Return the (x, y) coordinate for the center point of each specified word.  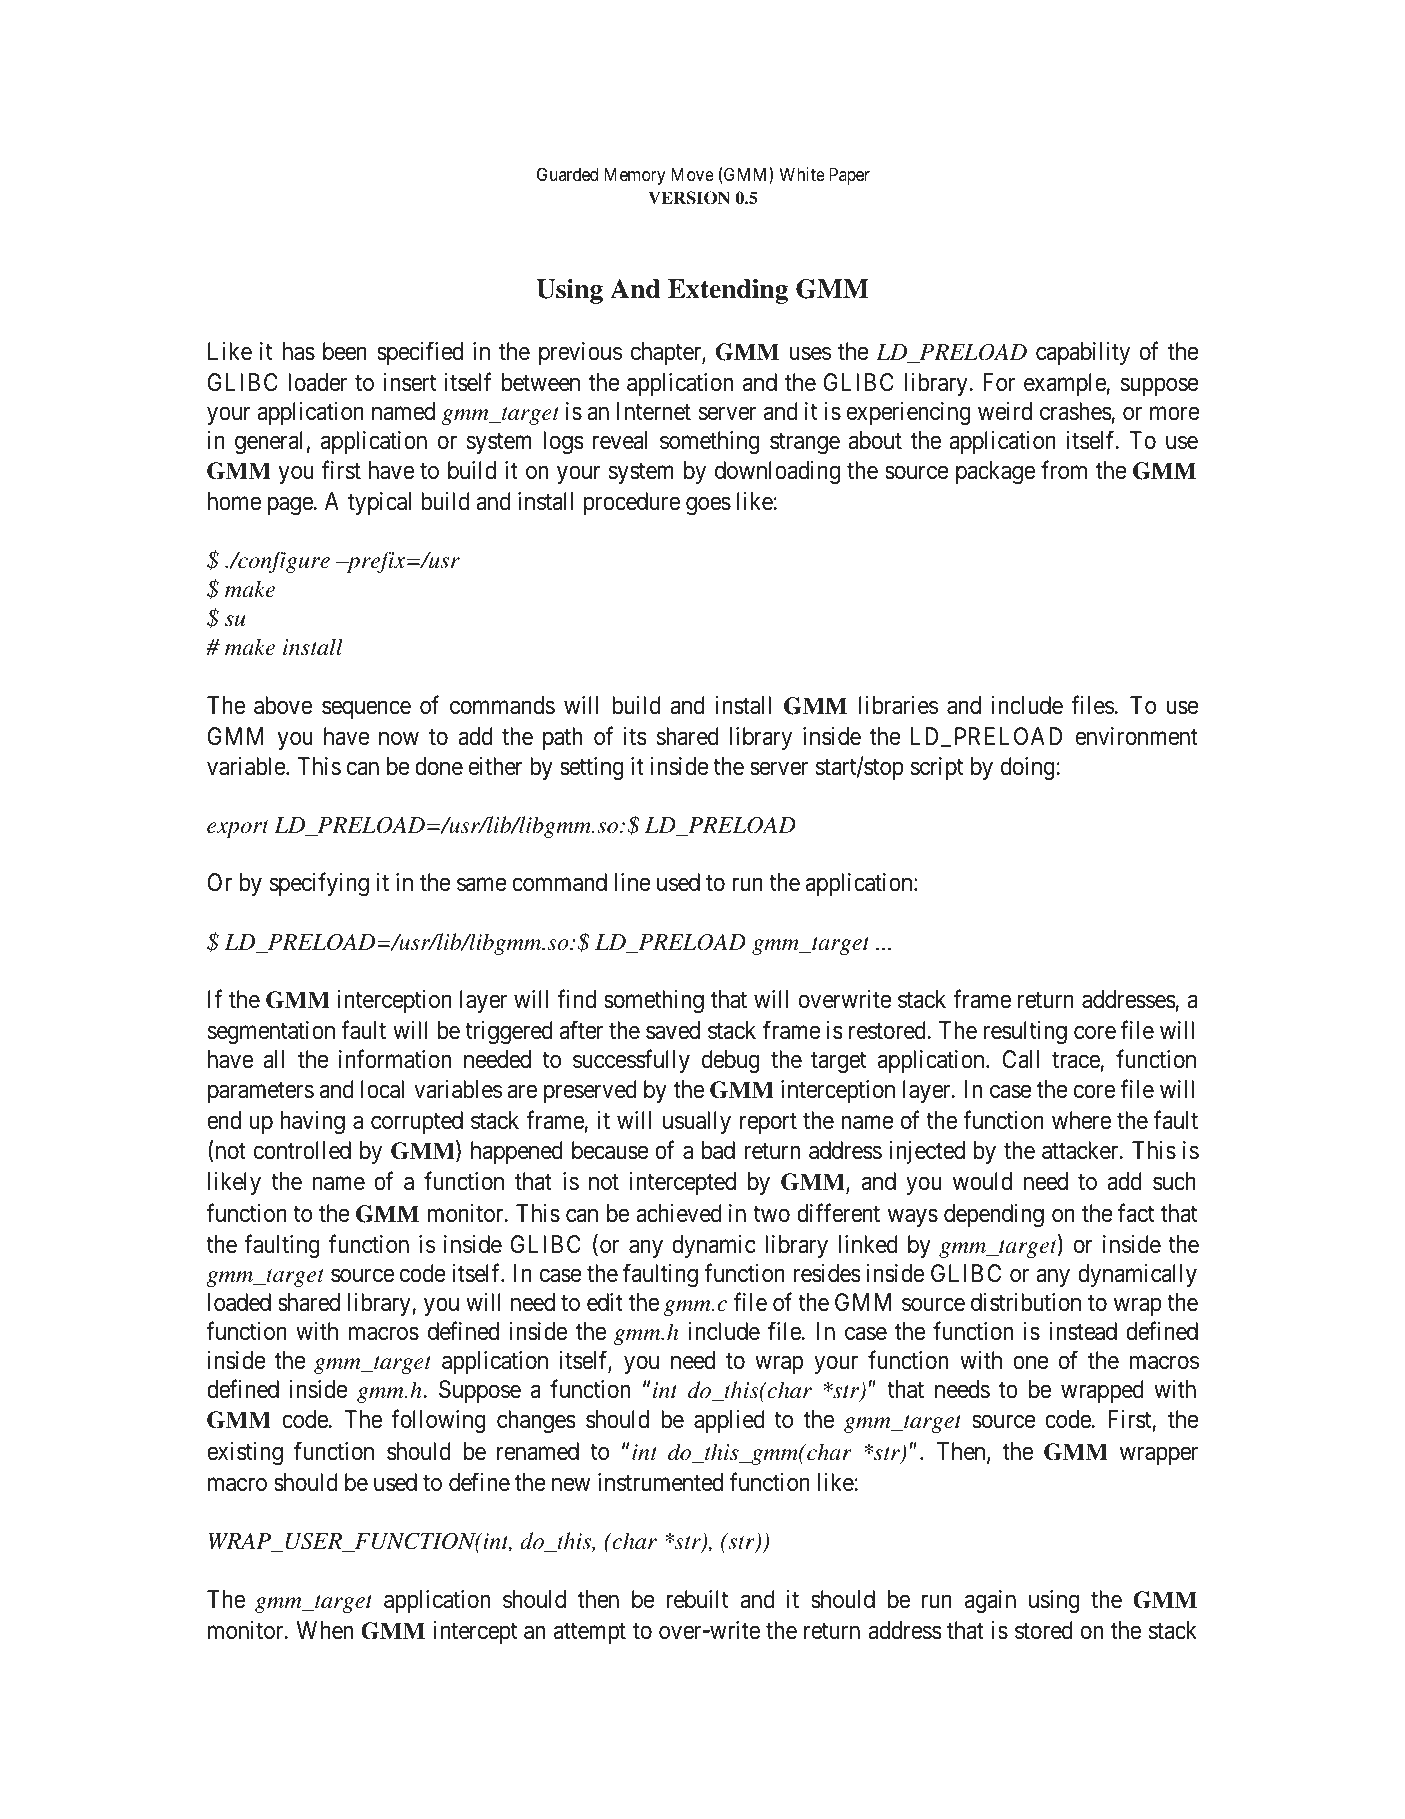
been (345, 351)
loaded (239, 1302)
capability (1083, 353)
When (325, 1630)
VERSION (689, 198)
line (633, 882)
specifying (319, 885)
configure (283, 562)
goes (708, 506)
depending (994, 1216)
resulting (1025, 1033)
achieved (679, 1213)
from (1064, 470)
